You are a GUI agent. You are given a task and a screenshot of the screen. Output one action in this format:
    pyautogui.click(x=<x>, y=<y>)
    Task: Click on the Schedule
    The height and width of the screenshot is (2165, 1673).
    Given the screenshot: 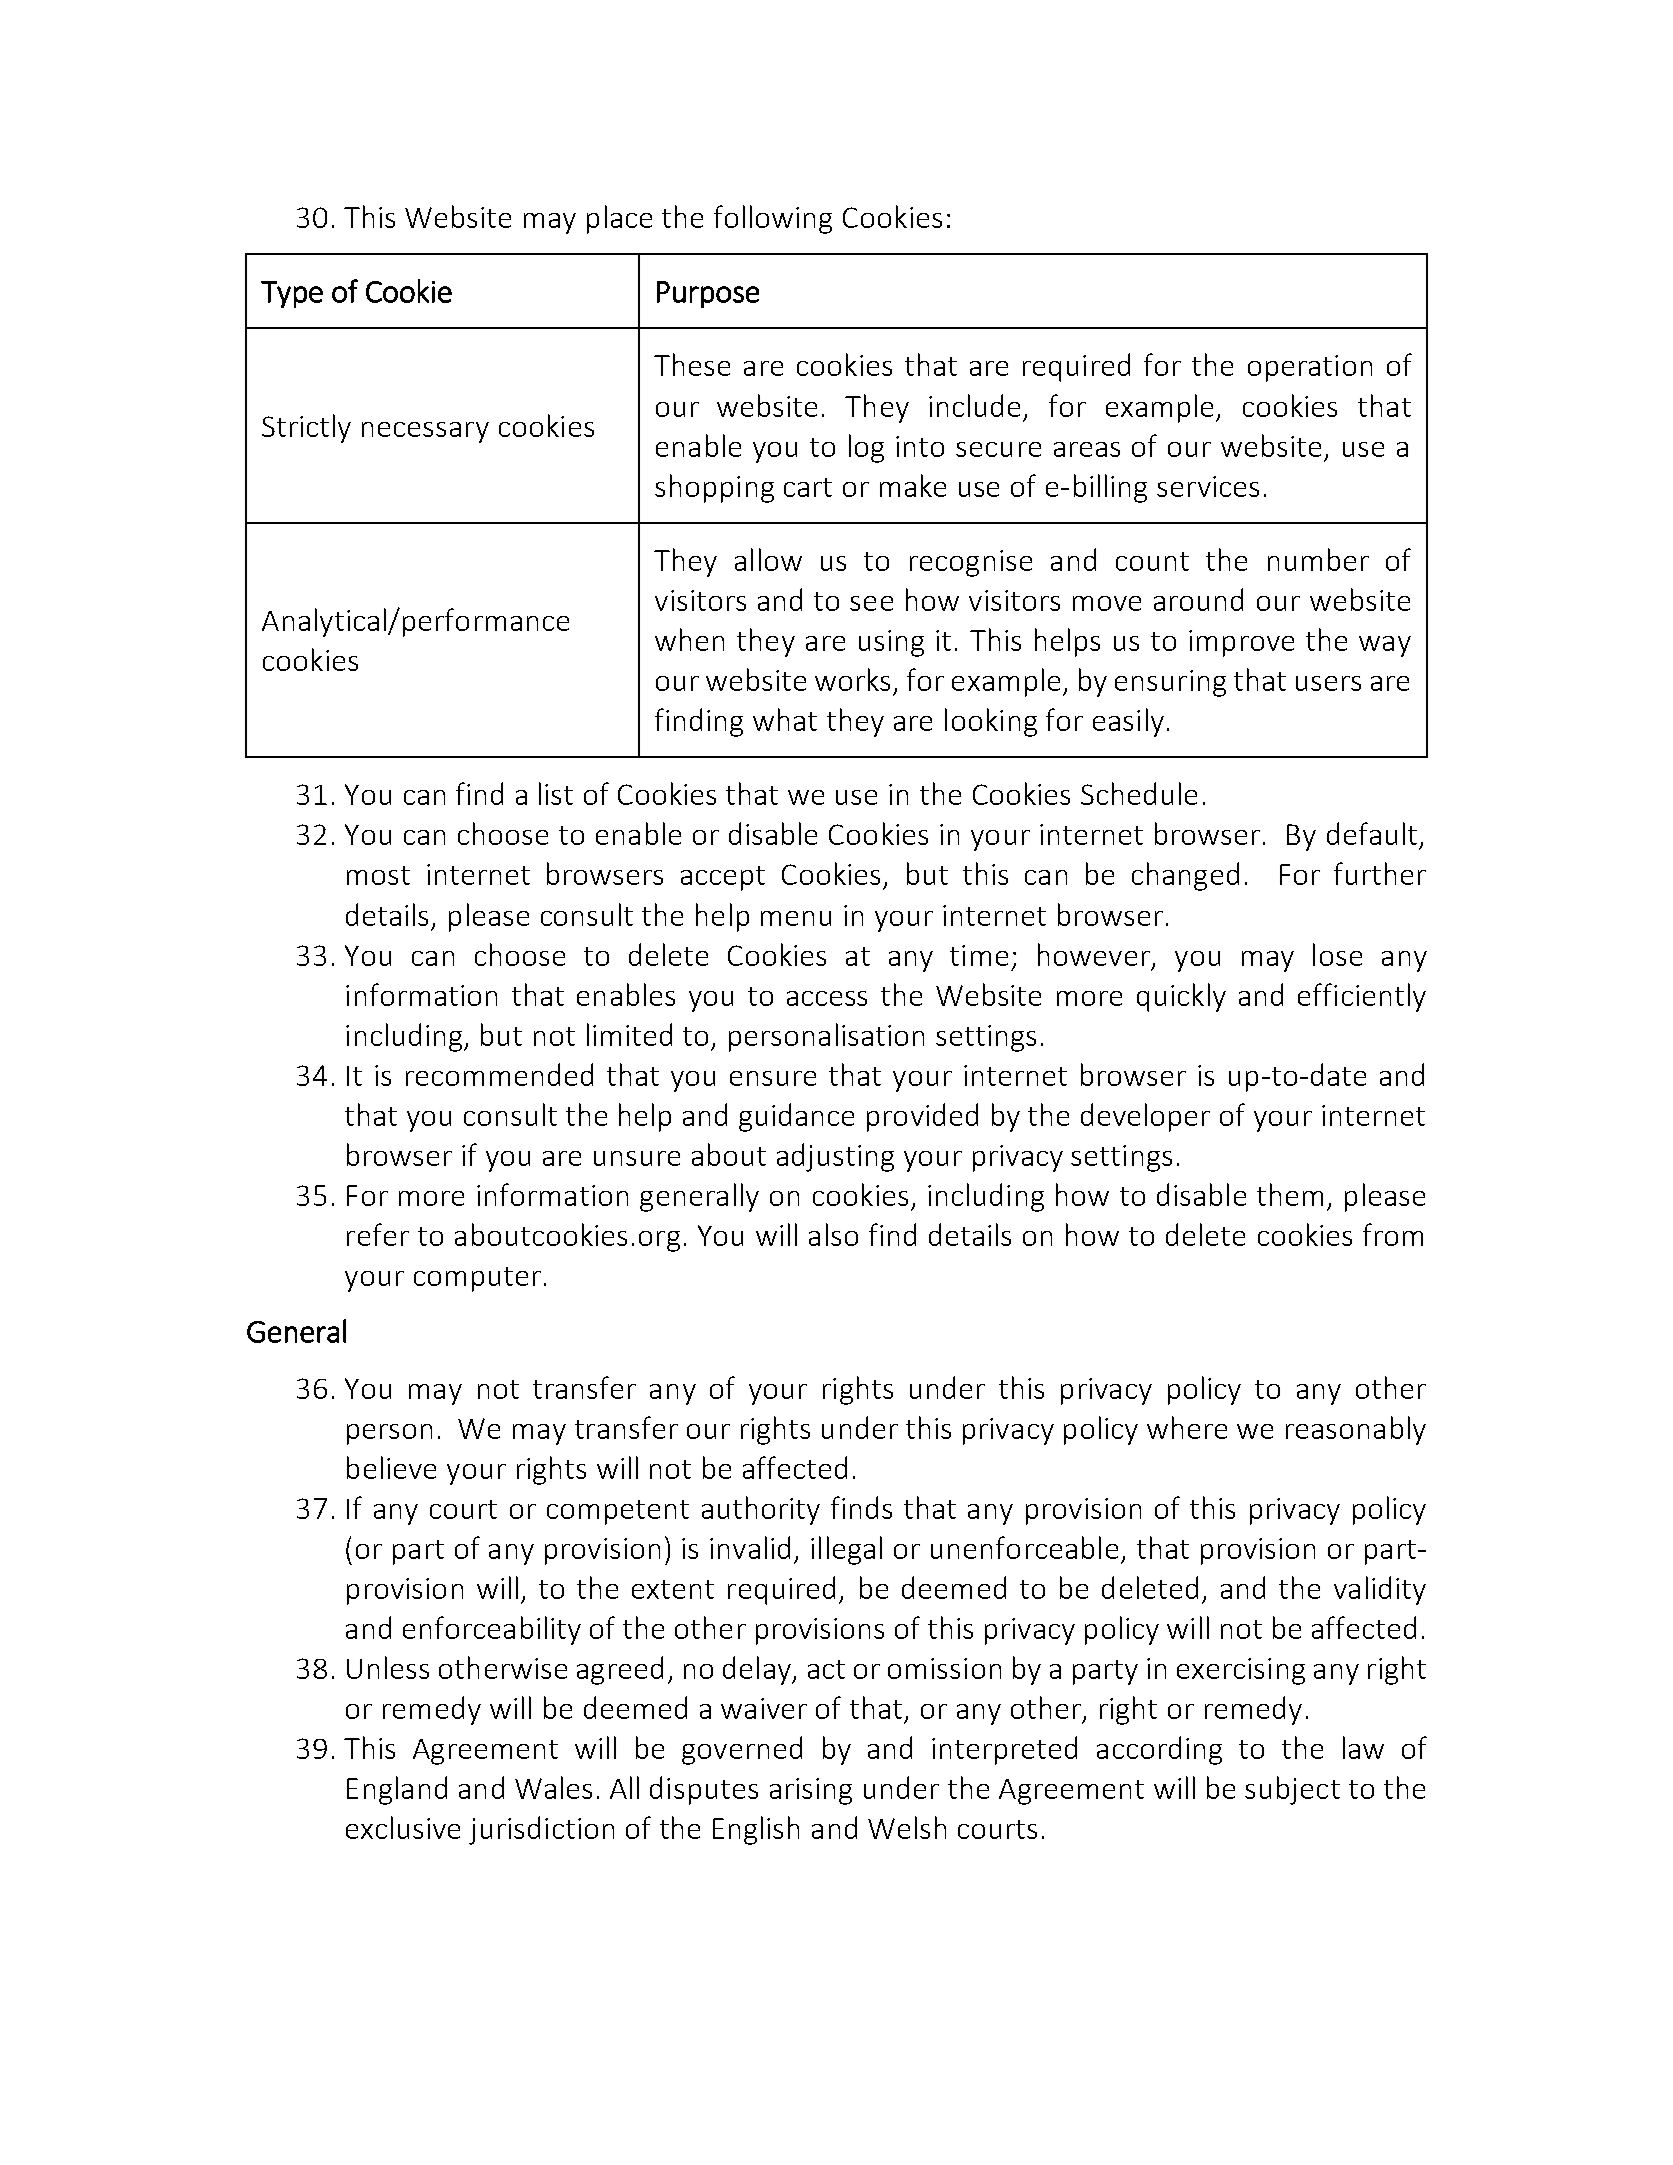 What is the action you would take?
    pyautogui.click(x=1139, y=793)
